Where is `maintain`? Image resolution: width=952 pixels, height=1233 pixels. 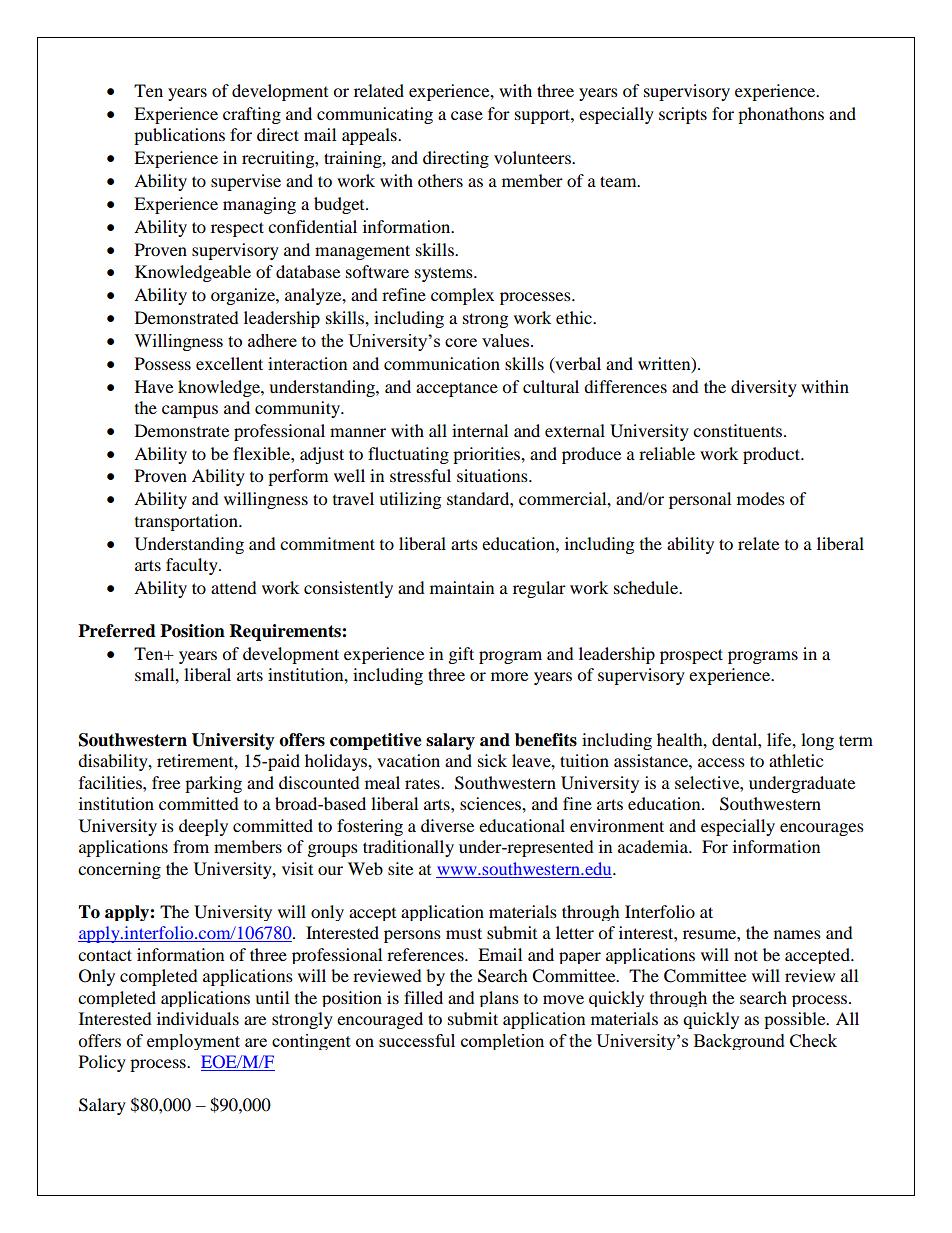 maintain is located at coordinates (462, 587).
